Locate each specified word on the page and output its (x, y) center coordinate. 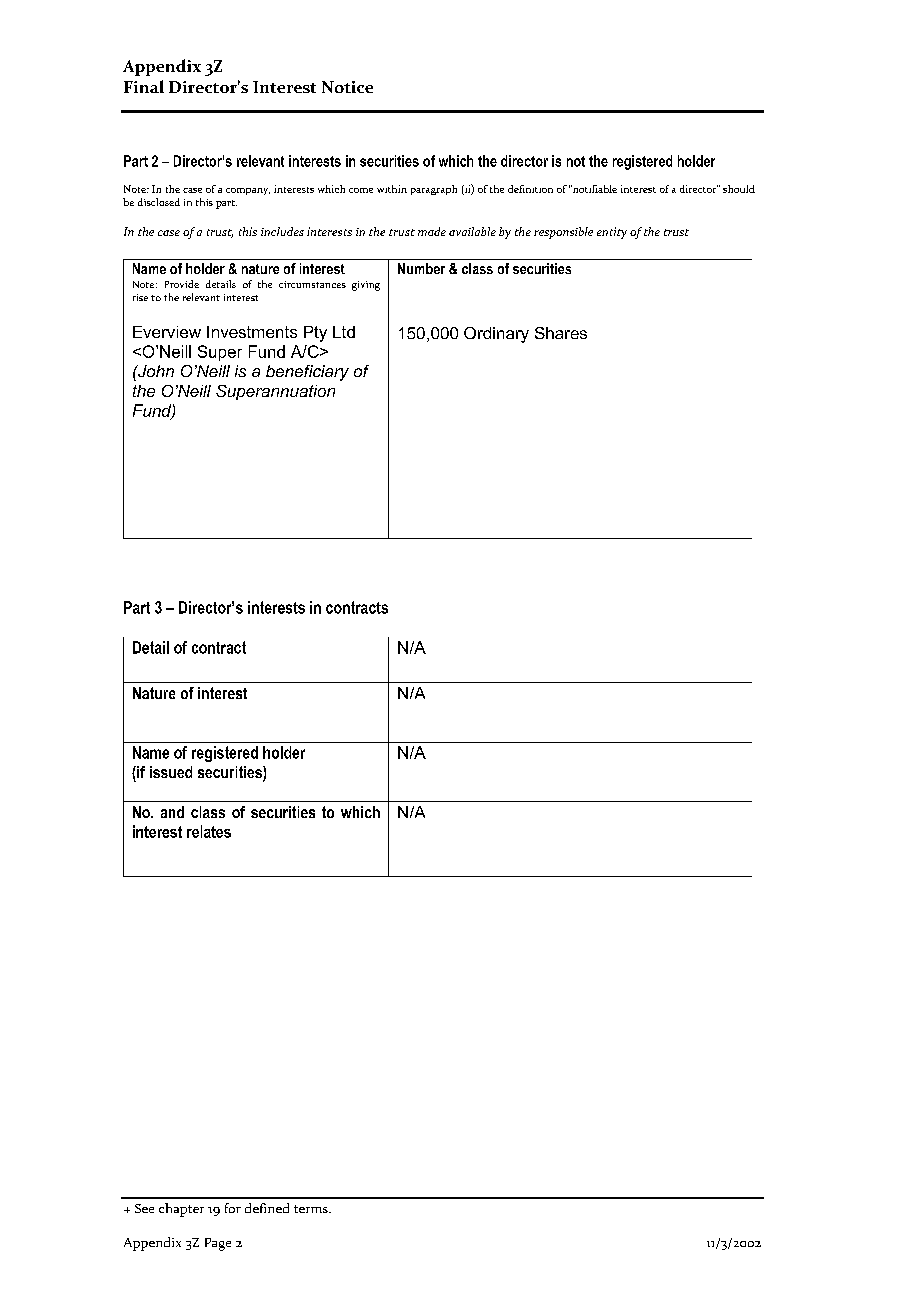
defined (267, 1208)
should (739, 189)
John (155, 371)
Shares (561, 333)
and (172, 812)
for (233, 1208)
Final (144, 86)
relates (209, 831)
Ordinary (496, 335)
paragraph (434, 190)
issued (171, 772)
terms (312, 1209)
